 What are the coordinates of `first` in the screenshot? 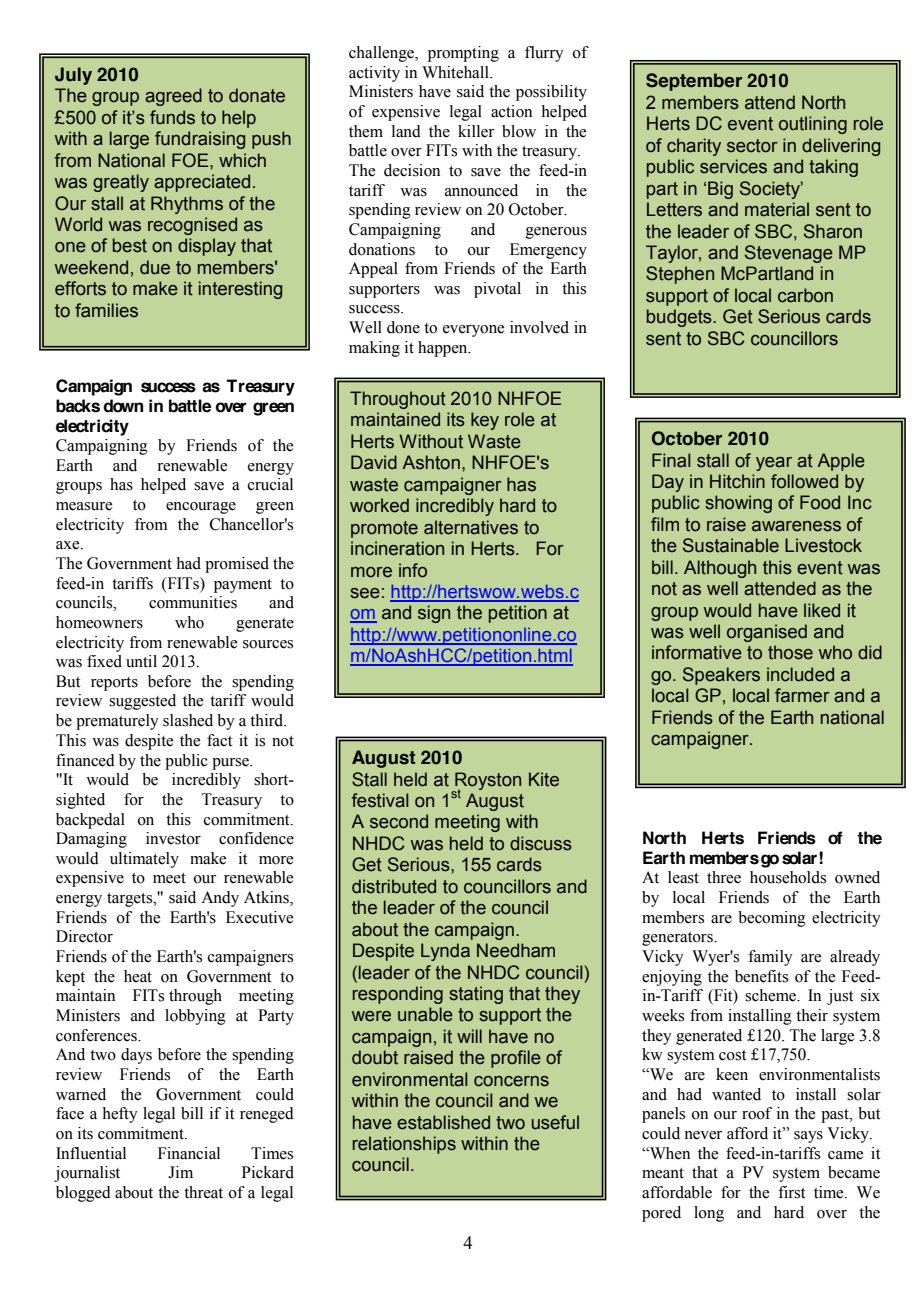 It's located at (791, 1192).
